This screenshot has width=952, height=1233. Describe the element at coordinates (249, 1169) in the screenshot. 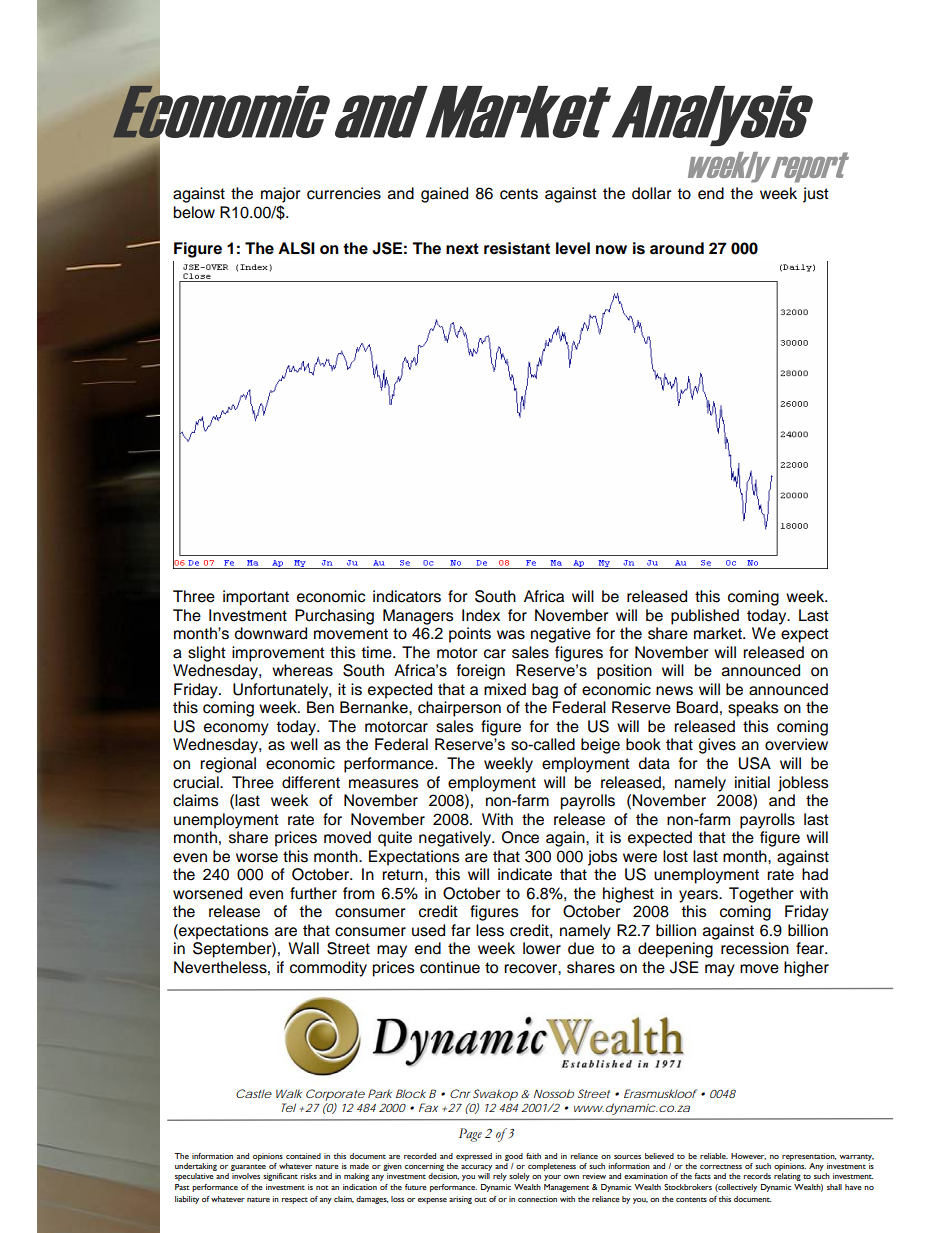

I see `guarantee` at that location.
